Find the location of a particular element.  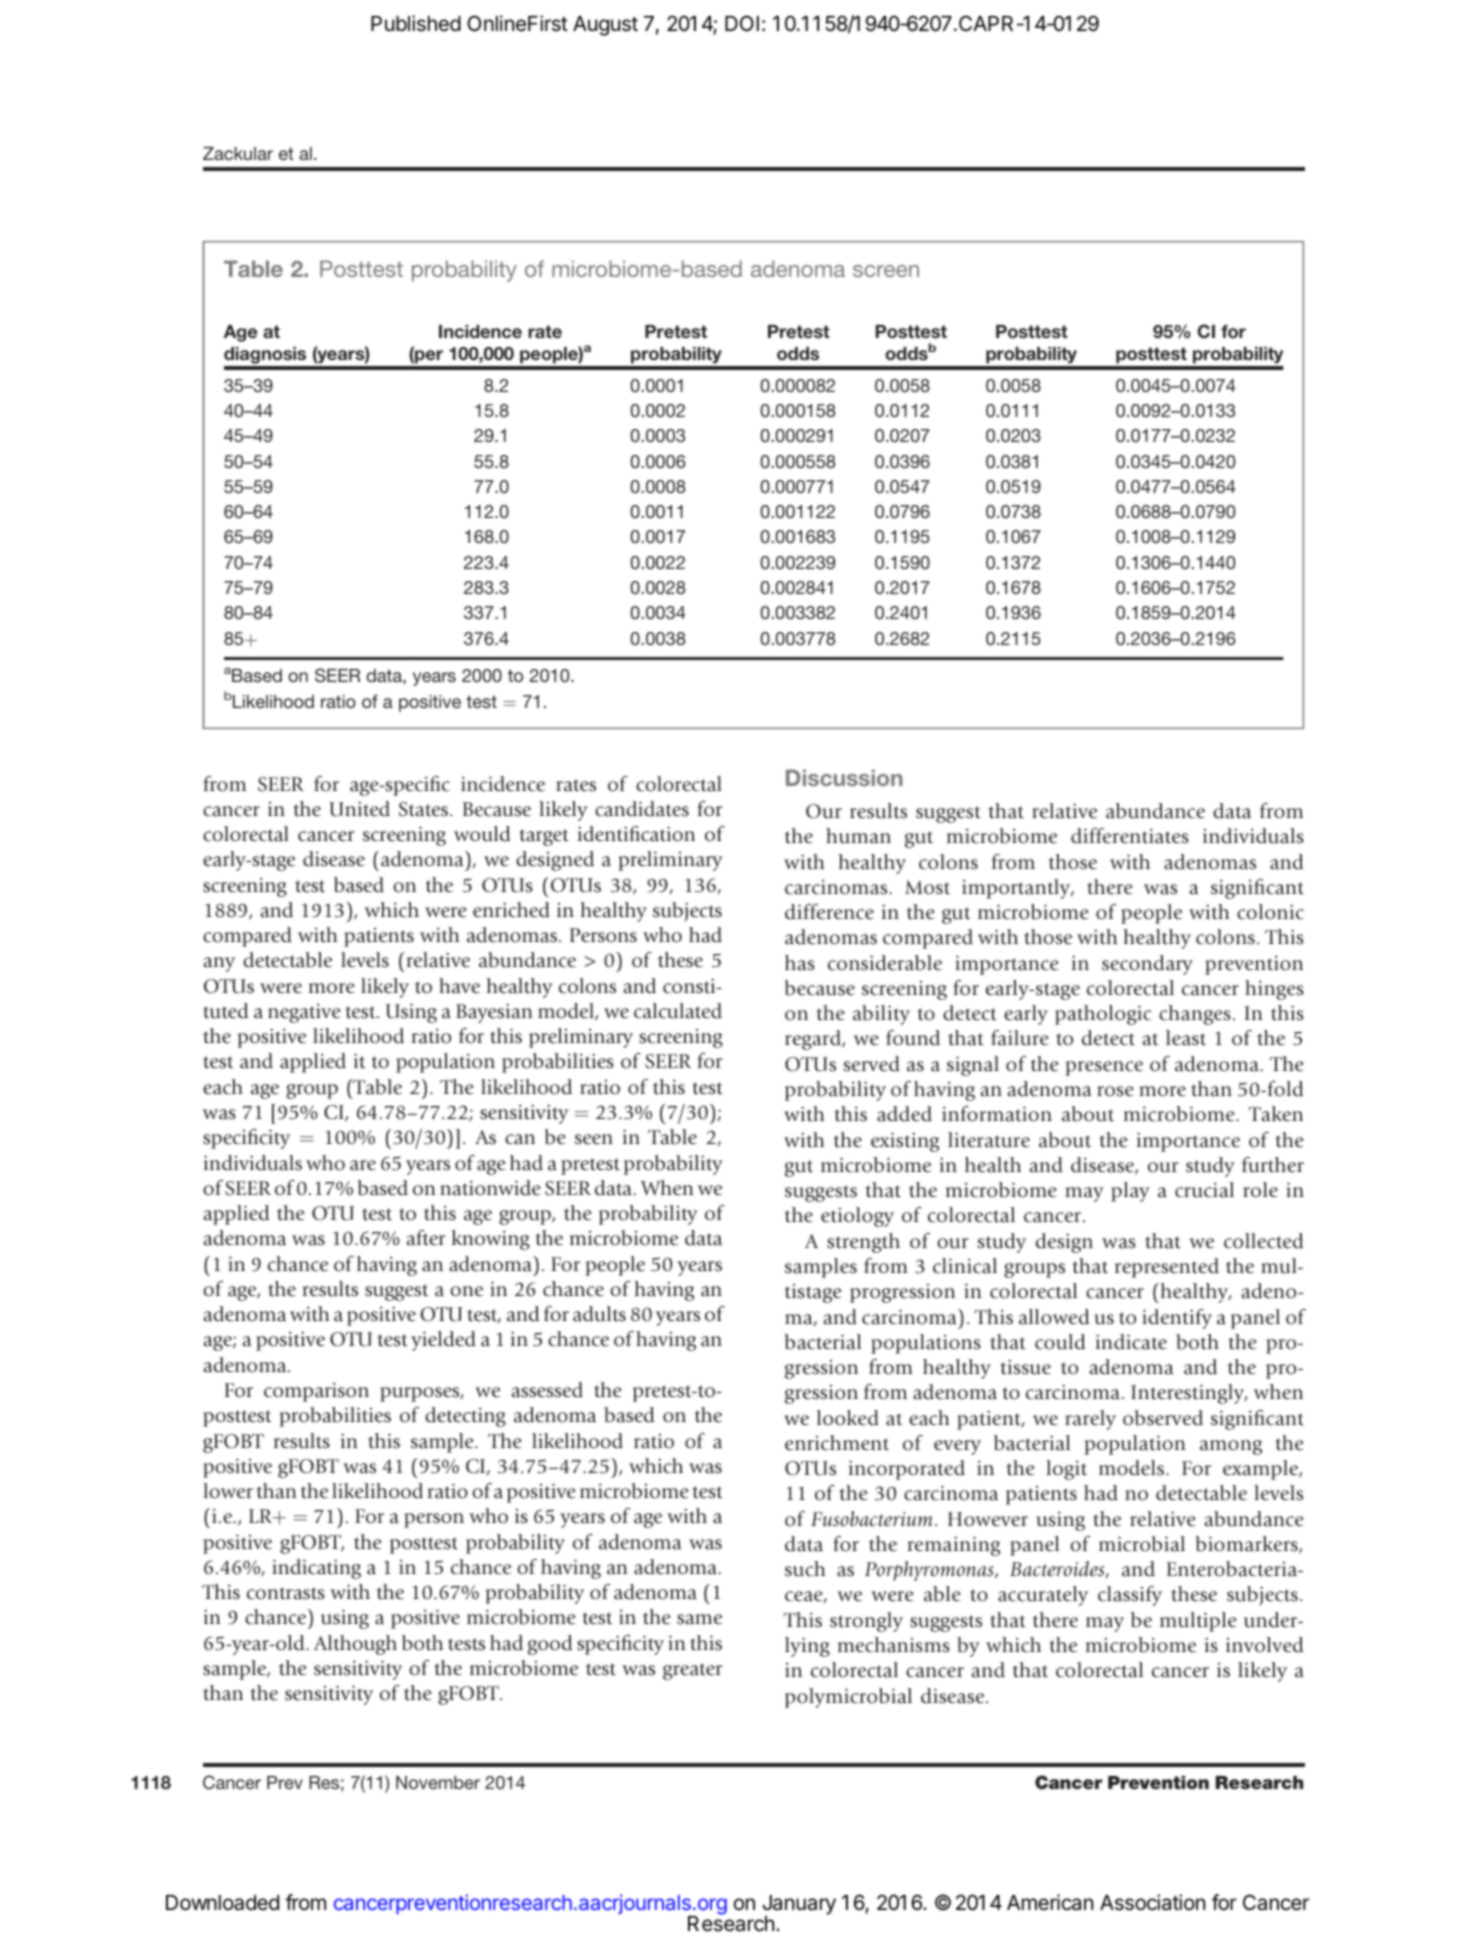

Published is located at coordinates (416, 23).
